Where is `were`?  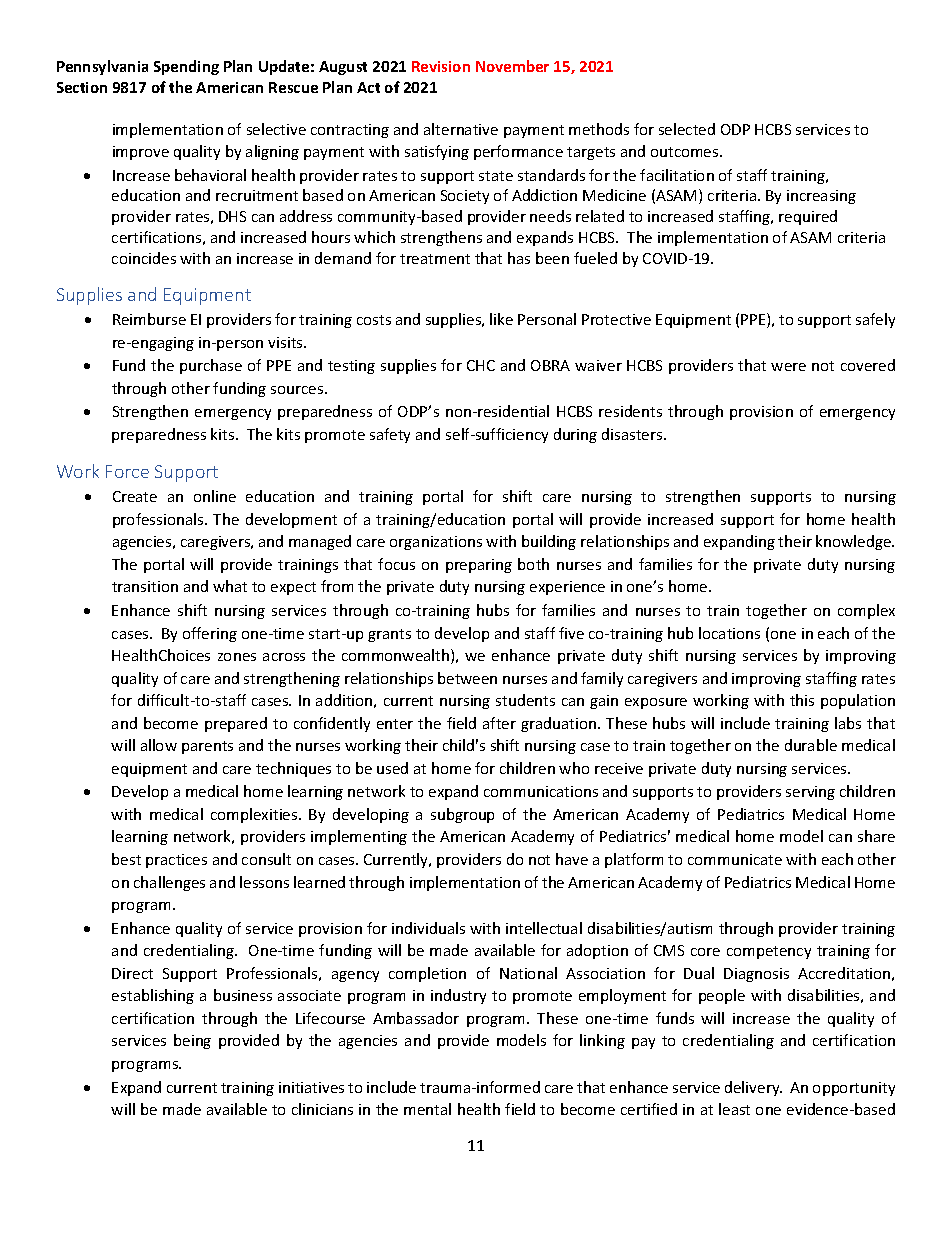 were is located at coordinates (788, 367).
